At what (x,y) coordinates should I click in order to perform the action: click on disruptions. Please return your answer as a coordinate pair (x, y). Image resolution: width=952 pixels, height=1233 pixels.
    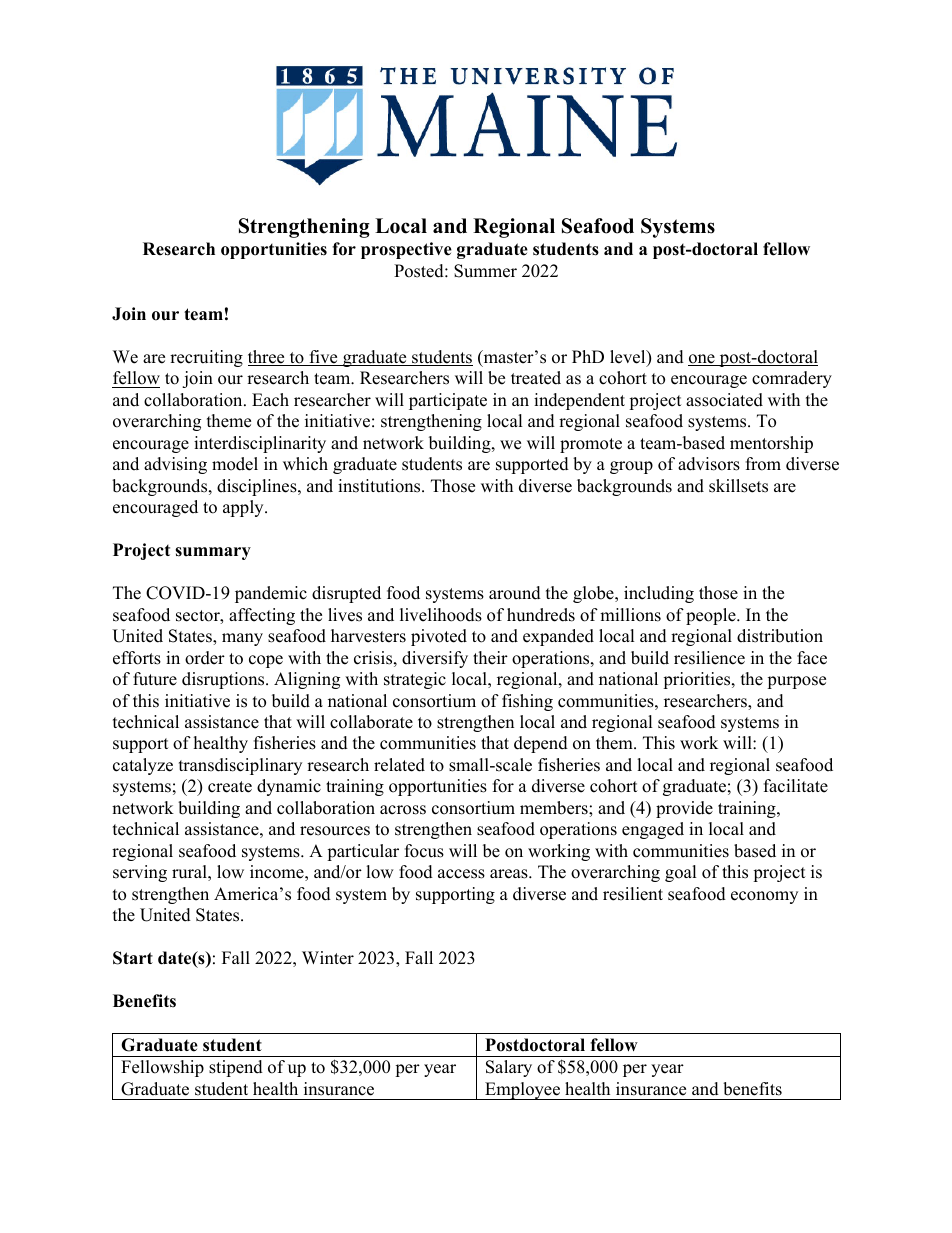
    Looking at the image, I should click on (224, 680).
